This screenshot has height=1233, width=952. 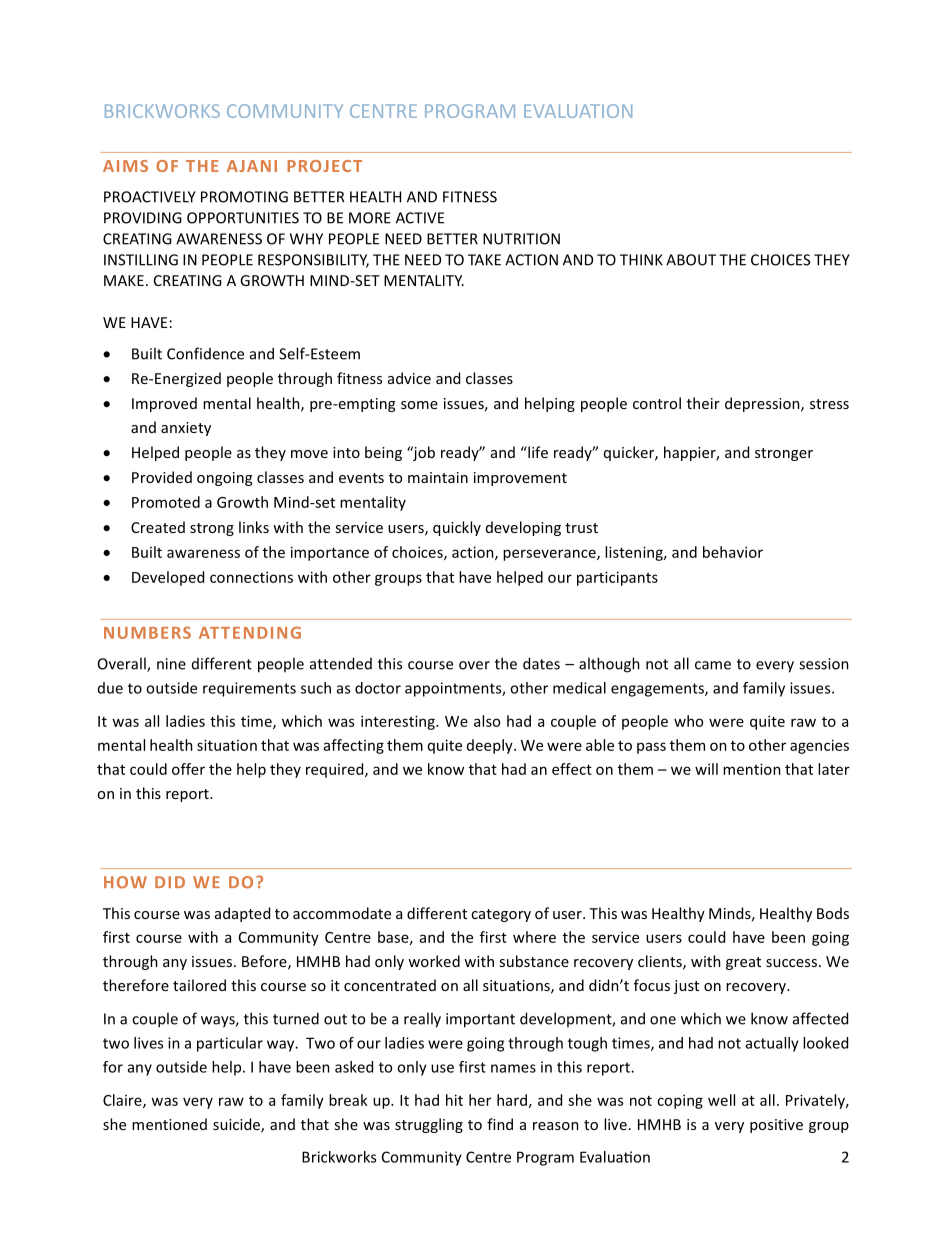 I want to click on hit, so click(x=454, y=1100).
